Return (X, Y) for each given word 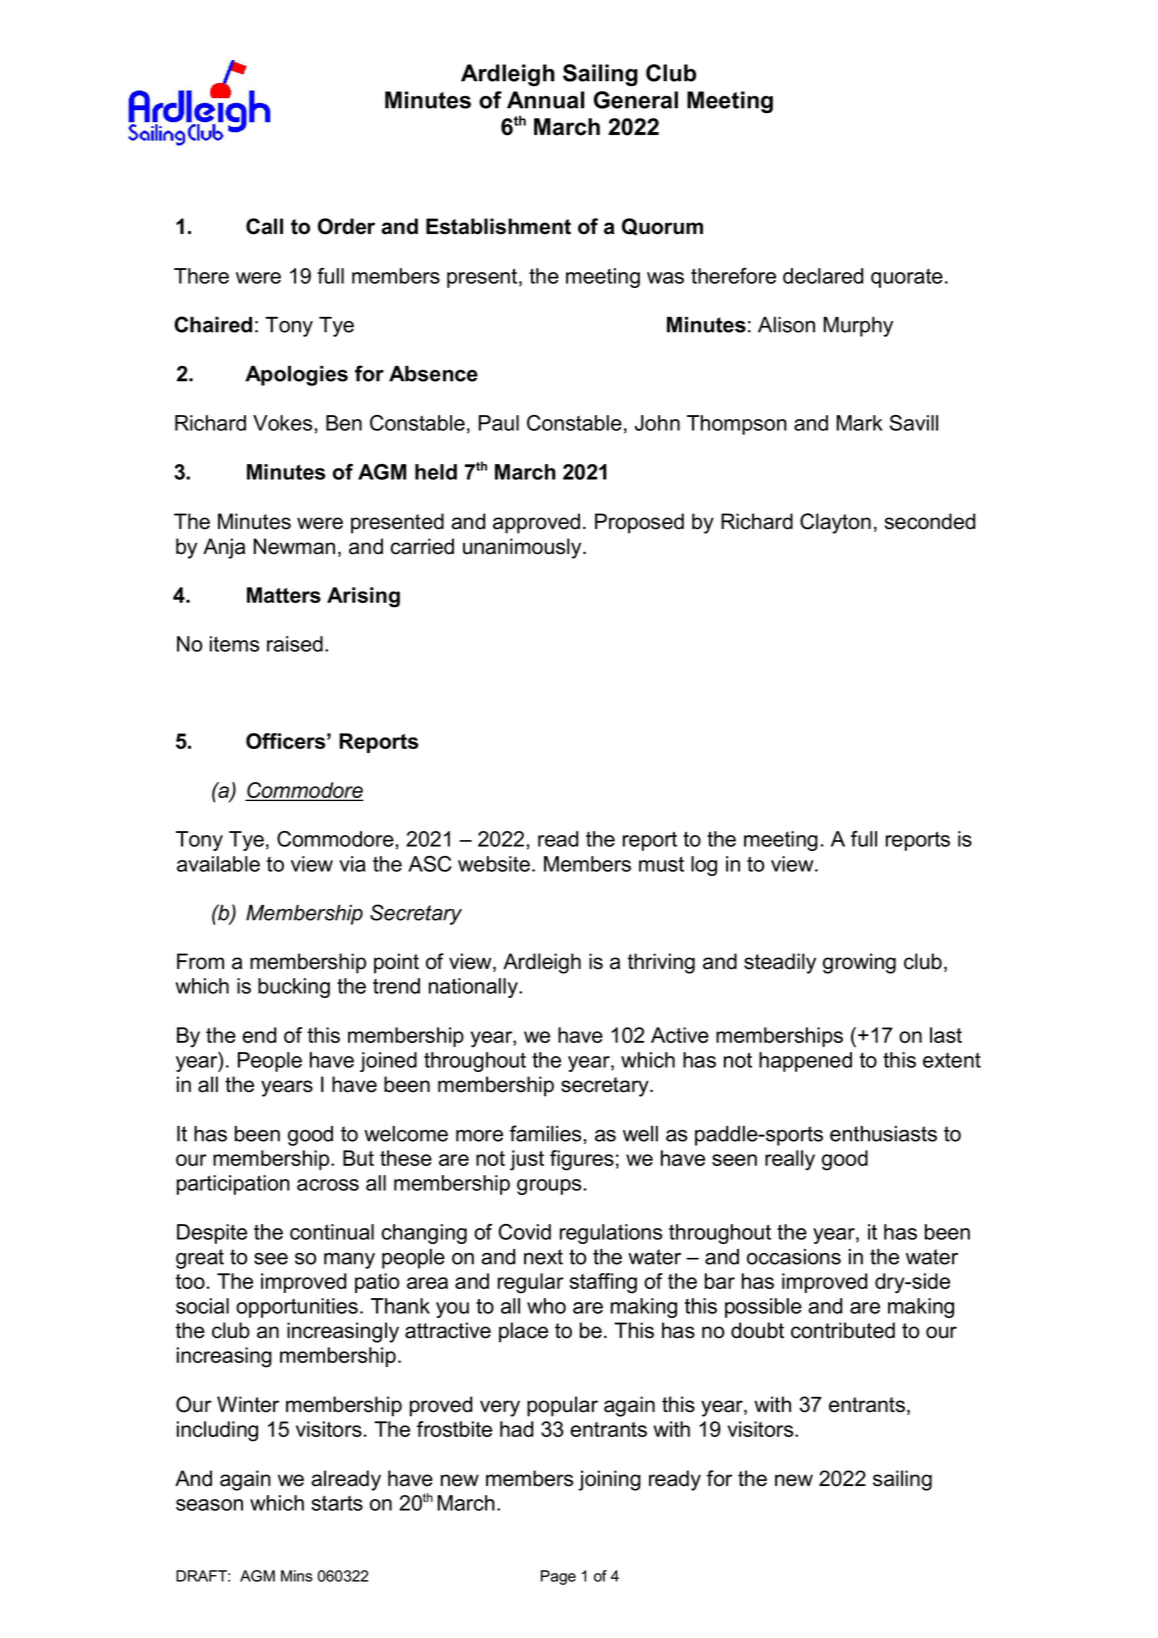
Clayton (835, 523)
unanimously (523, 548)
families (545, 1133)
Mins (296, 1576)
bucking (294, 988)
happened (805, 1062)
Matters (284, 595)
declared (823, 276)
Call (264, 226)
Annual (545, 100)
